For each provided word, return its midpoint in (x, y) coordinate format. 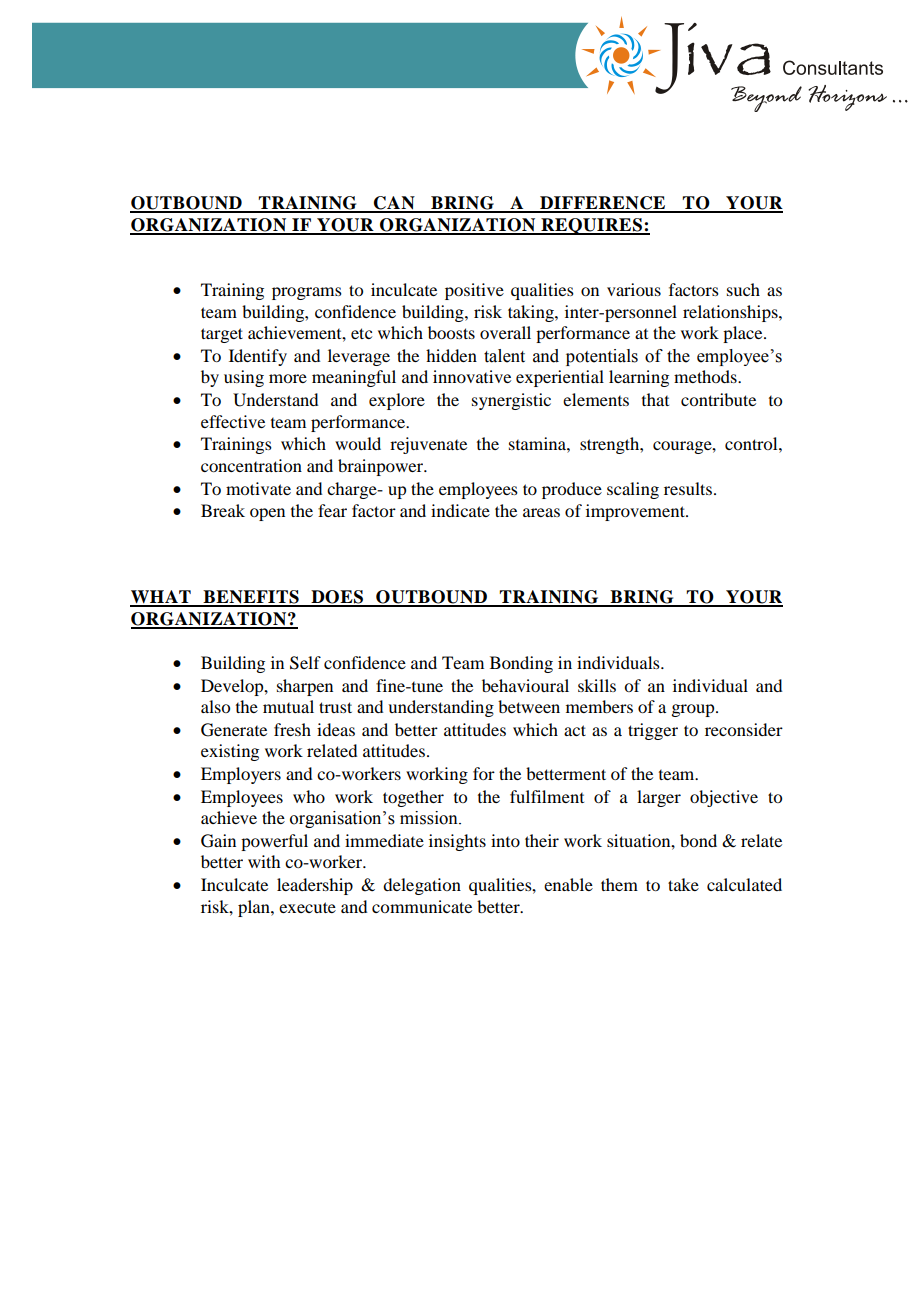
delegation (422, 886)
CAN (394, 204)
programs (307, 293)
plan (255, 908)
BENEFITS (251, 598)
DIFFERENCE (603, 204)
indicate (460, 510)
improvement (636, 512)
